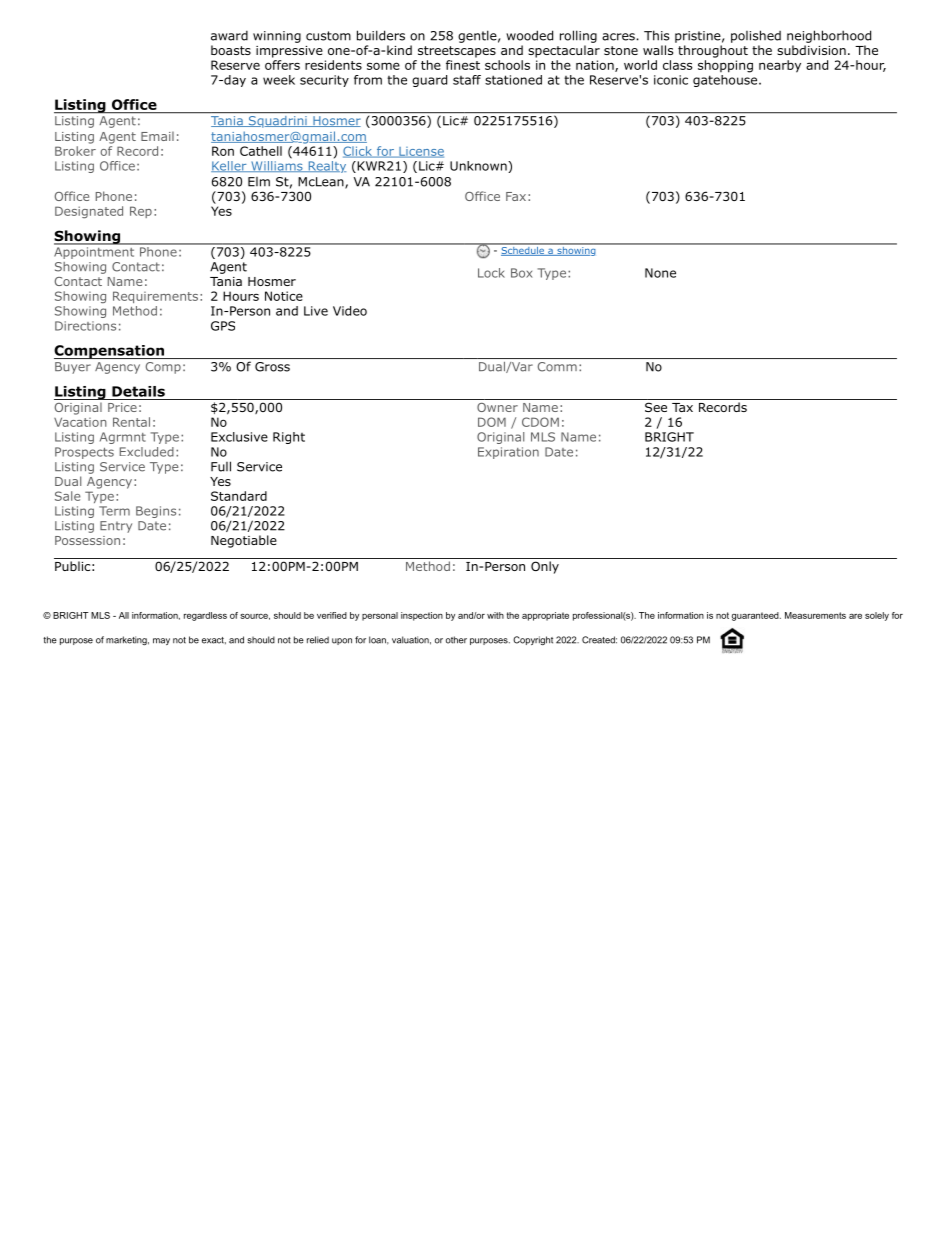 The image size is (952, 1233). I want to click on boasts, so click(231, 50).
